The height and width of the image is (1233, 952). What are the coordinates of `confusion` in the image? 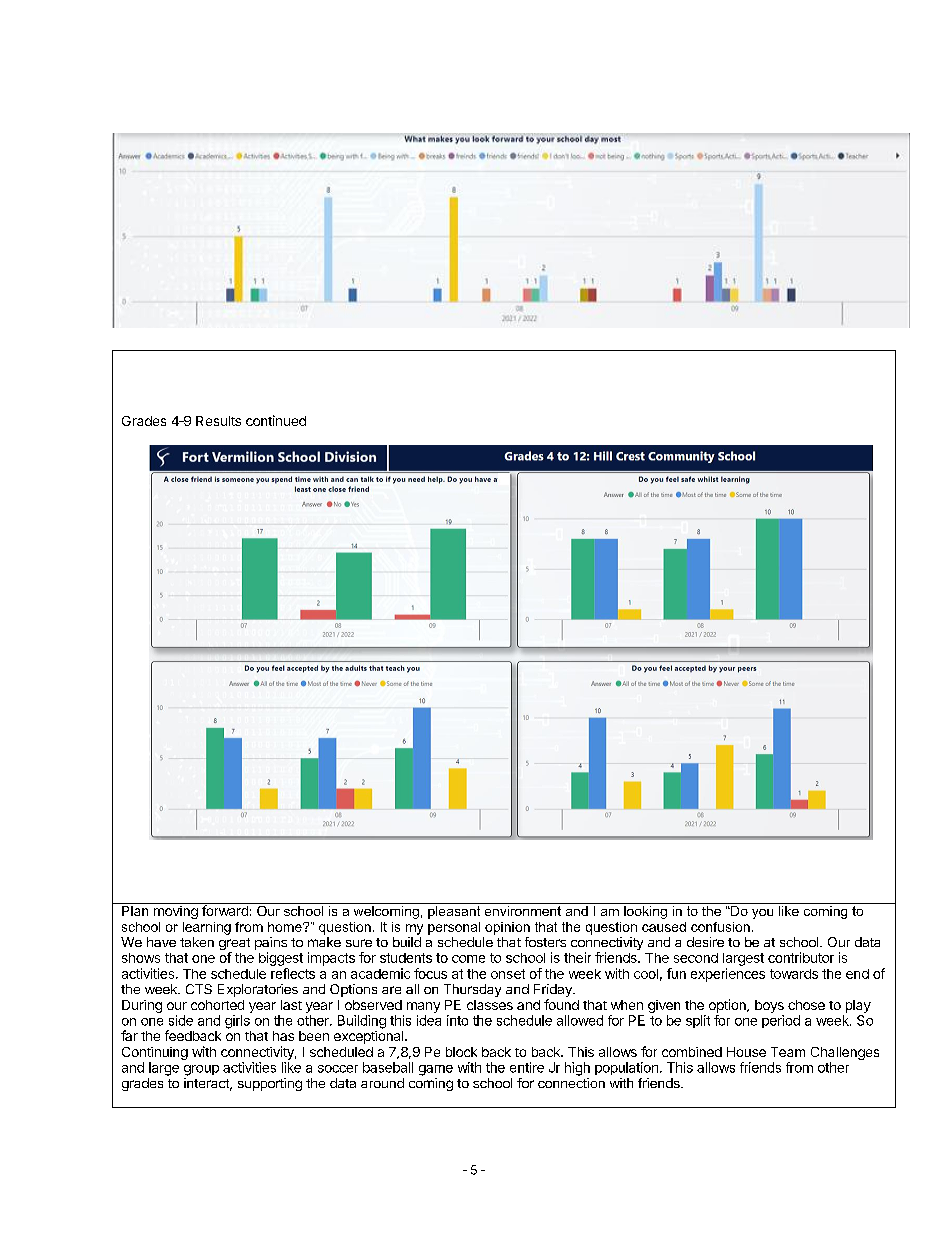 It's located at (720, 927).
